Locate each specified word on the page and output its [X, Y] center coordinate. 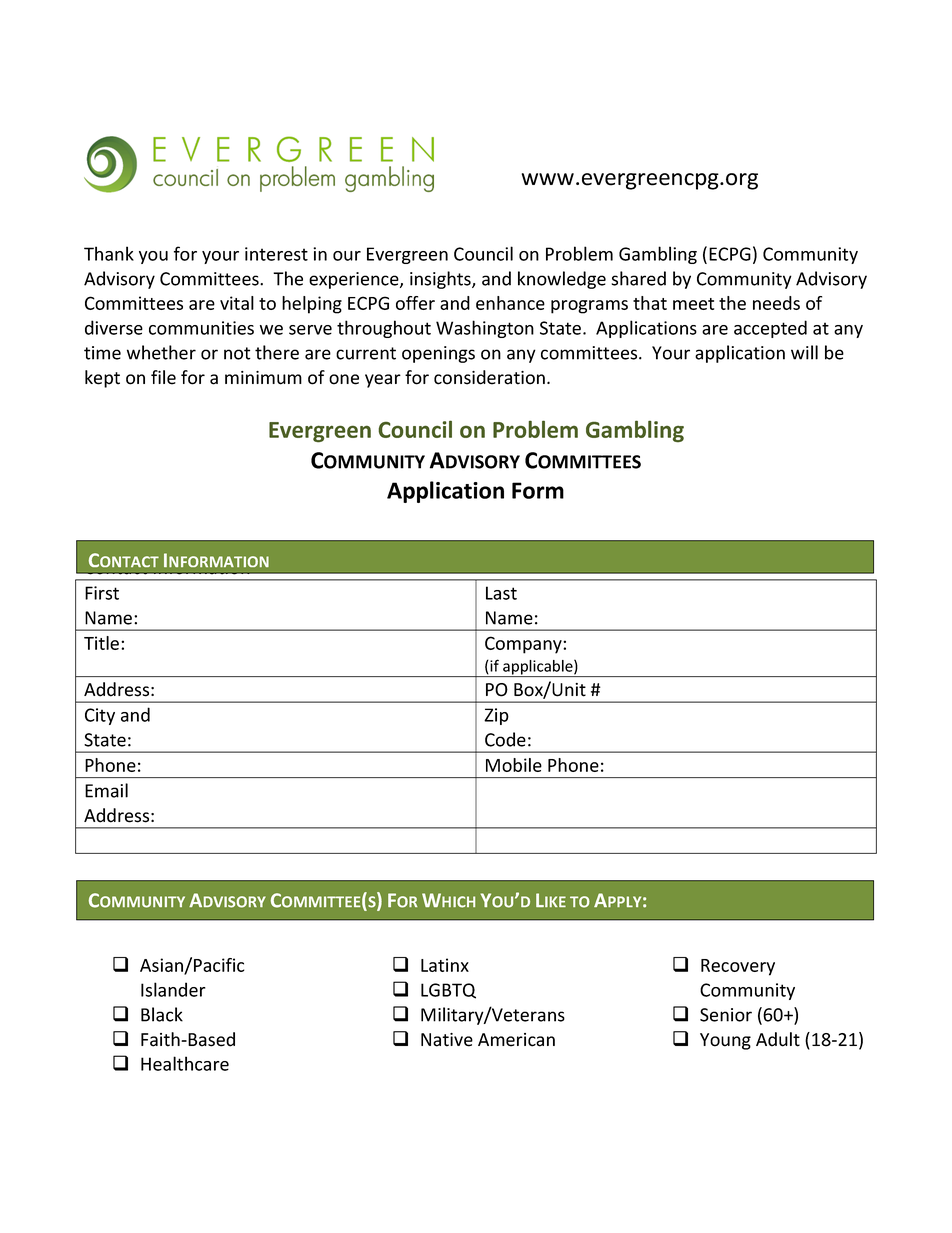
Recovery [738, 967]
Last [501, 593]
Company [524, 645]
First [102, 593]
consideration [489, 377]
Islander [173, 989]
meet [693, 304]
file [163, 377]
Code [505, 739]
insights [441, 280]
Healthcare [185, 1063]
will [804, 352]
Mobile [514, 765]
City [100, 716]
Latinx [445, 965]
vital [237, 303]
